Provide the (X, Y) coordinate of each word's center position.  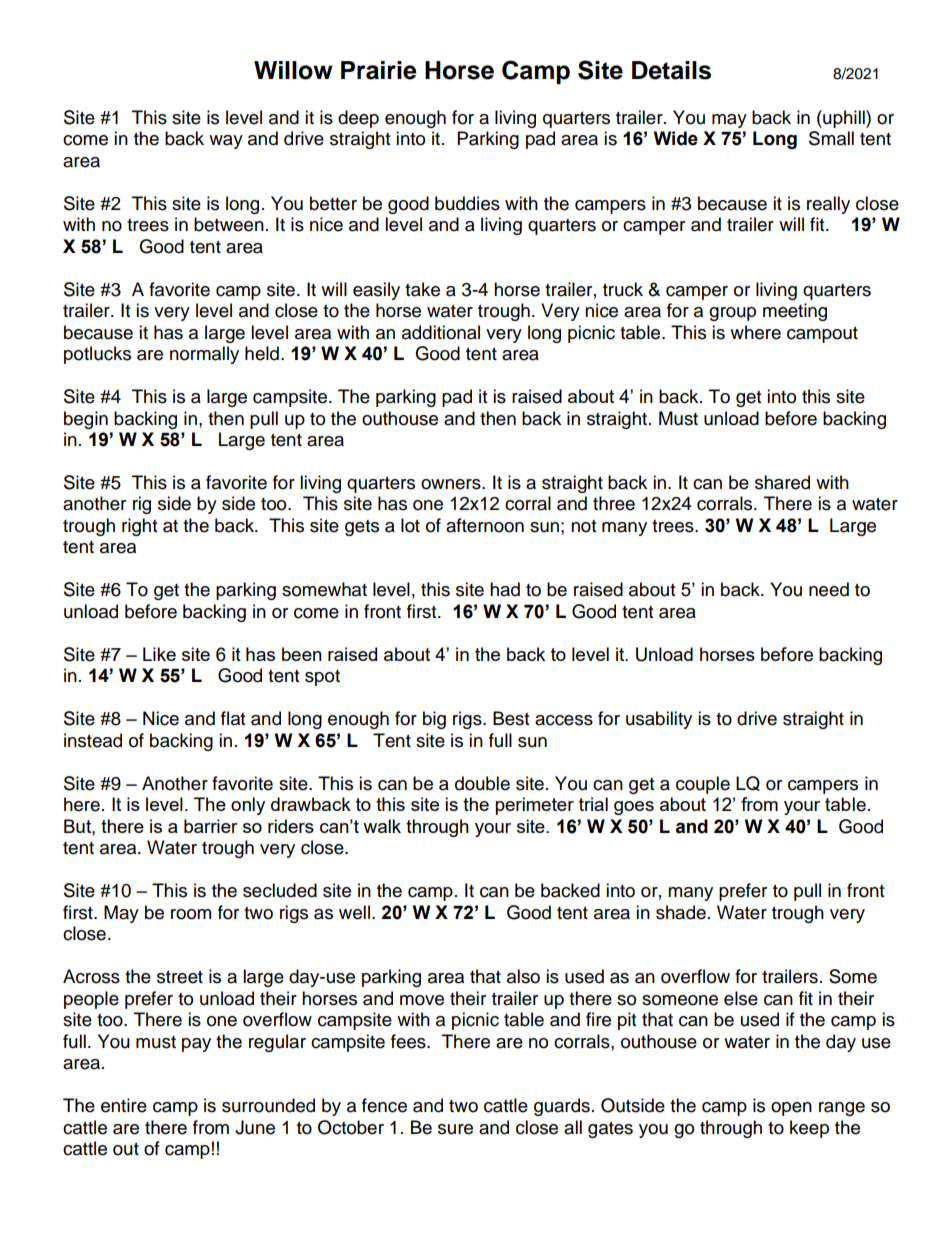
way (226, 142)
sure (455, 1129)
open (791, 1109)
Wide (676, 138)
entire (124, 1105)
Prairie (378, 70)
